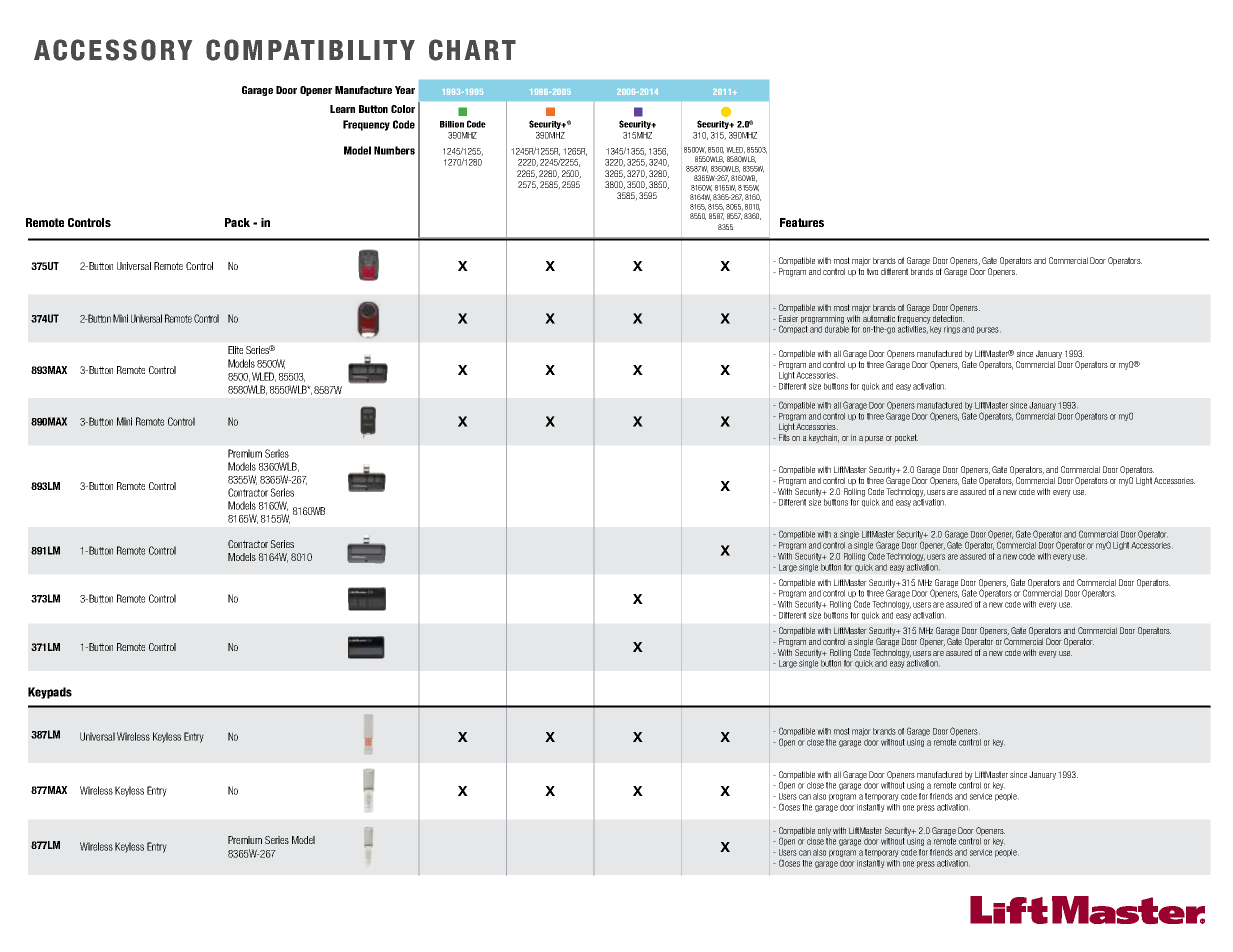 This screenshot has height=952, width=1233. I want to click on Keypads, so click(50, 693).
